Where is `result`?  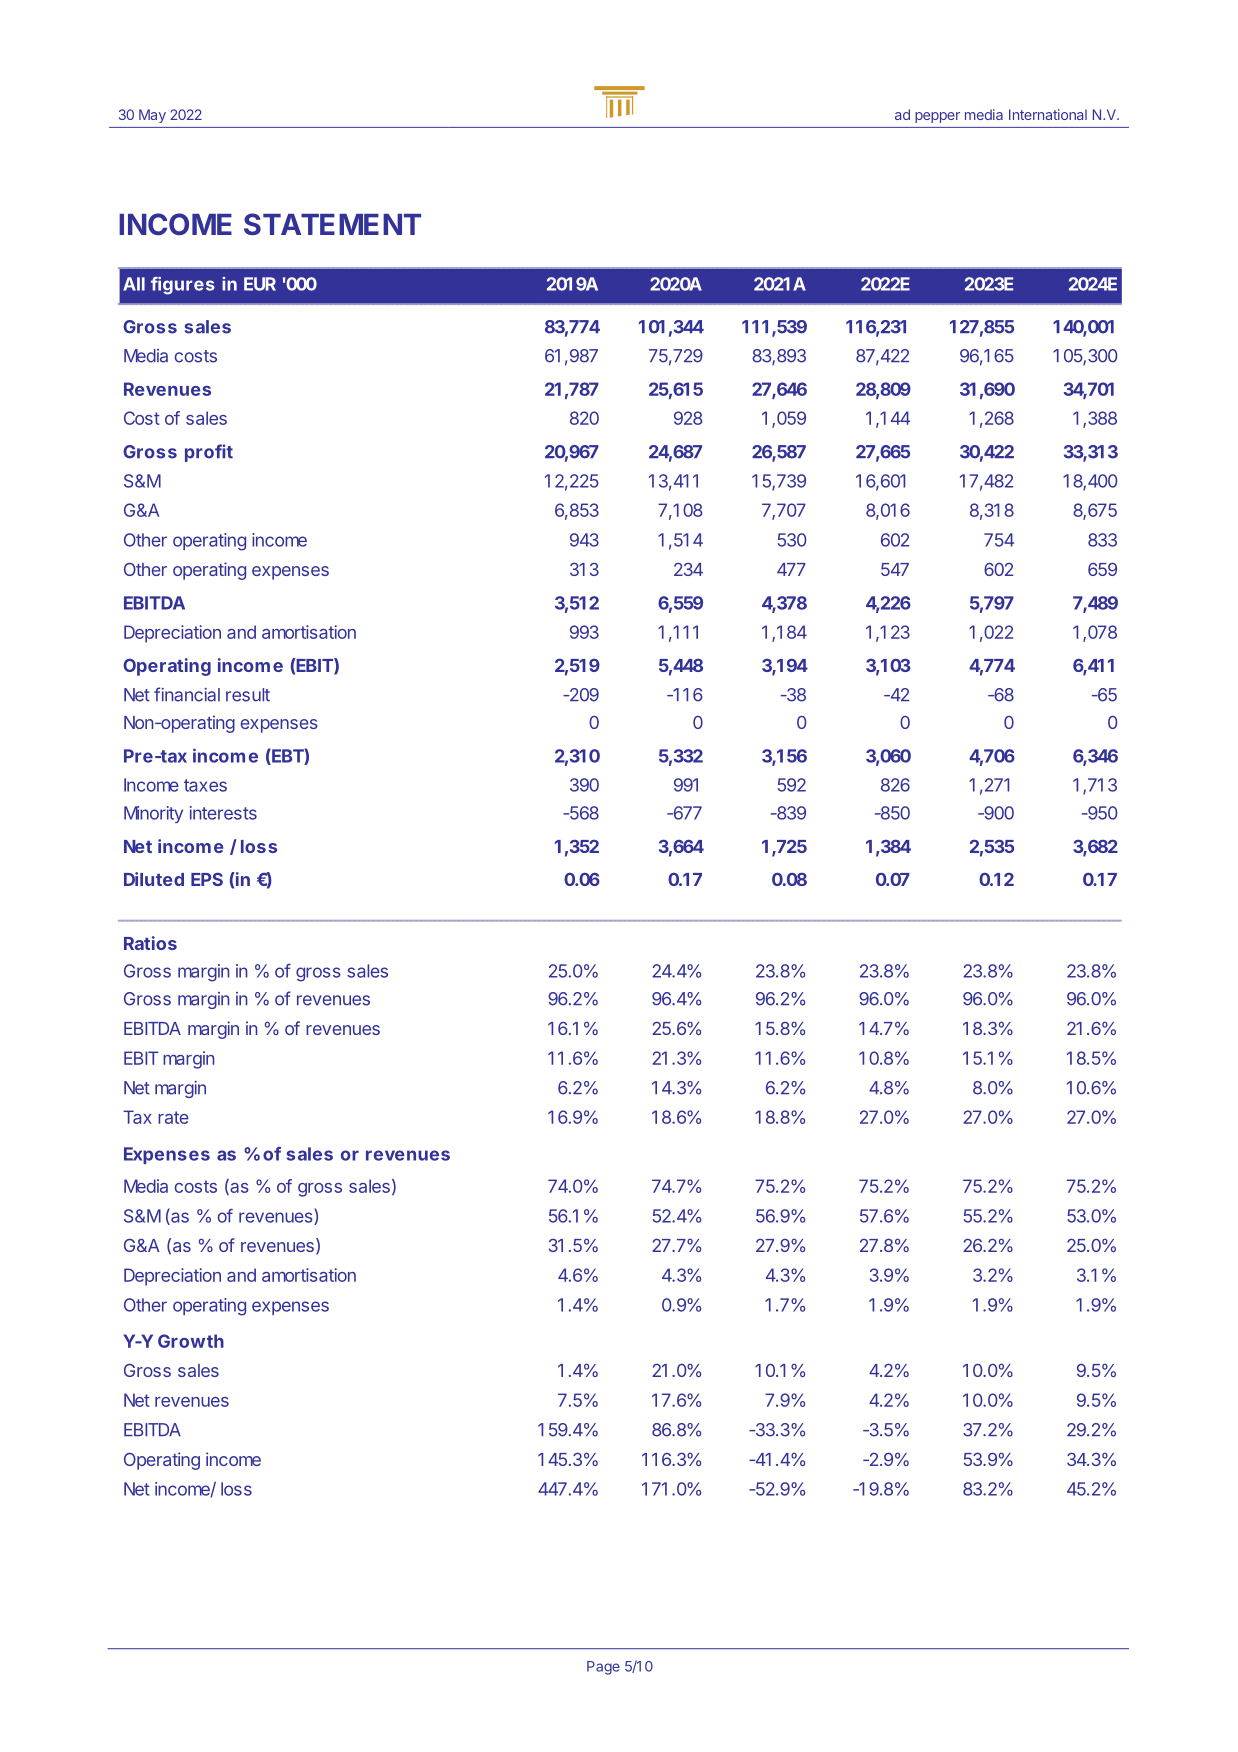 result is located at coordinates (248, 695).
